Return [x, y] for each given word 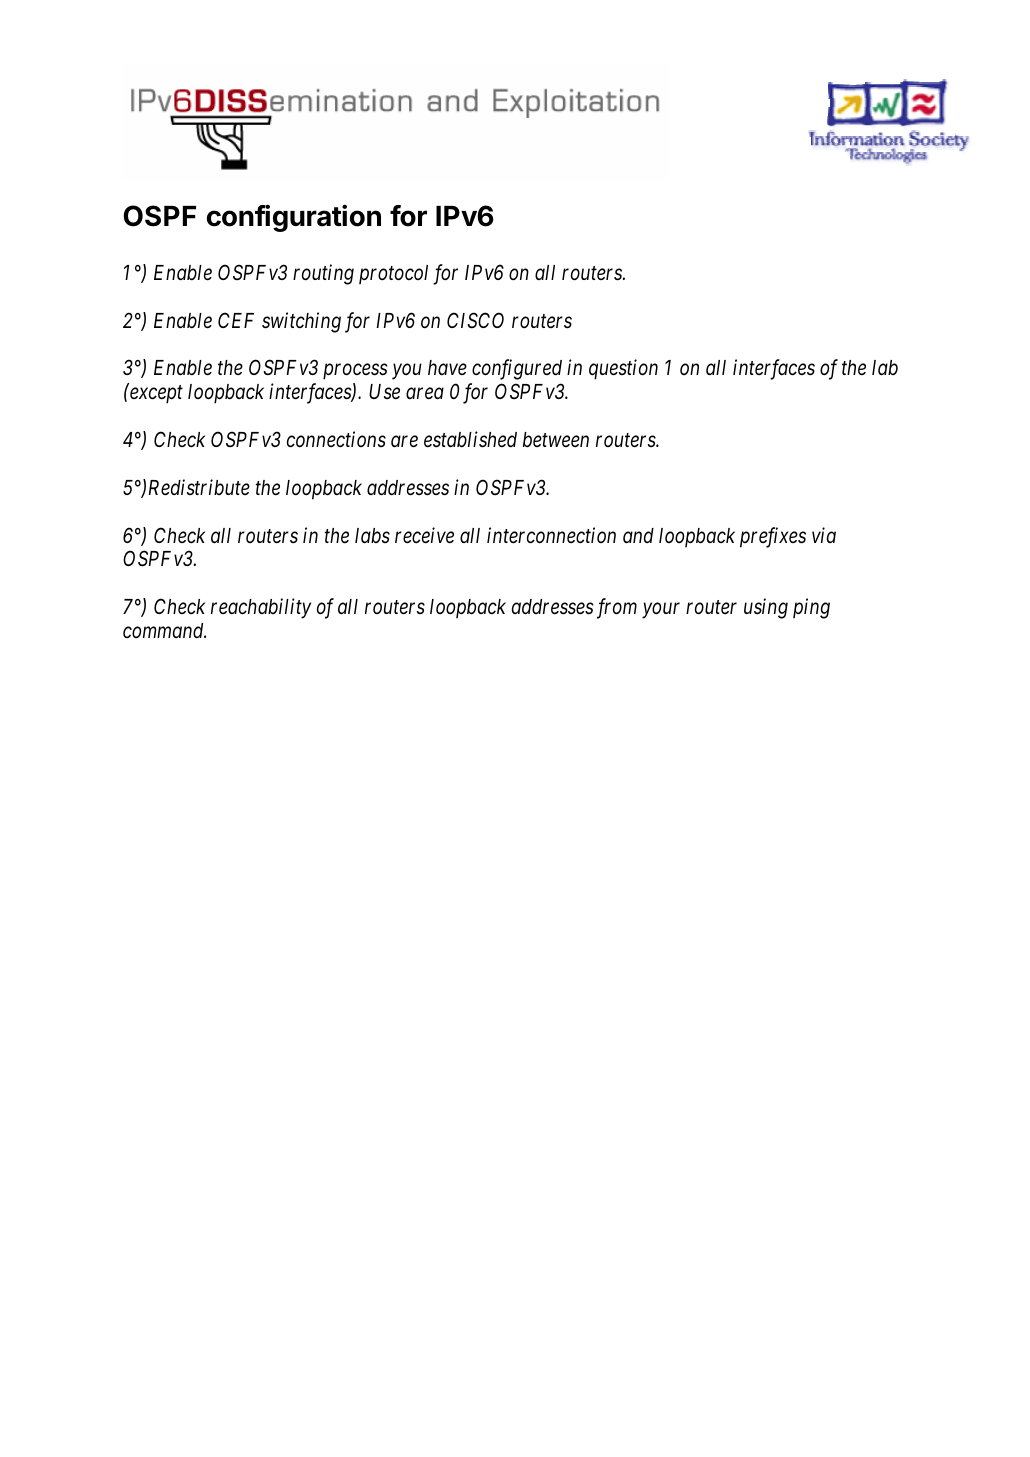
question [623, 370]
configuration [294, 218]
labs [372, 536]
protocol [393, 274]
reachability [261, 608]
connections [336, 439]
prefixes [773, 537]
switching [301, 322]
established [470, 439]
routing [323, 274]
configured [517, 369]
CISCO [475, 320]
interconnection [551, 535]
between [556, 440]
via [824, 535]
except [156, 395]
